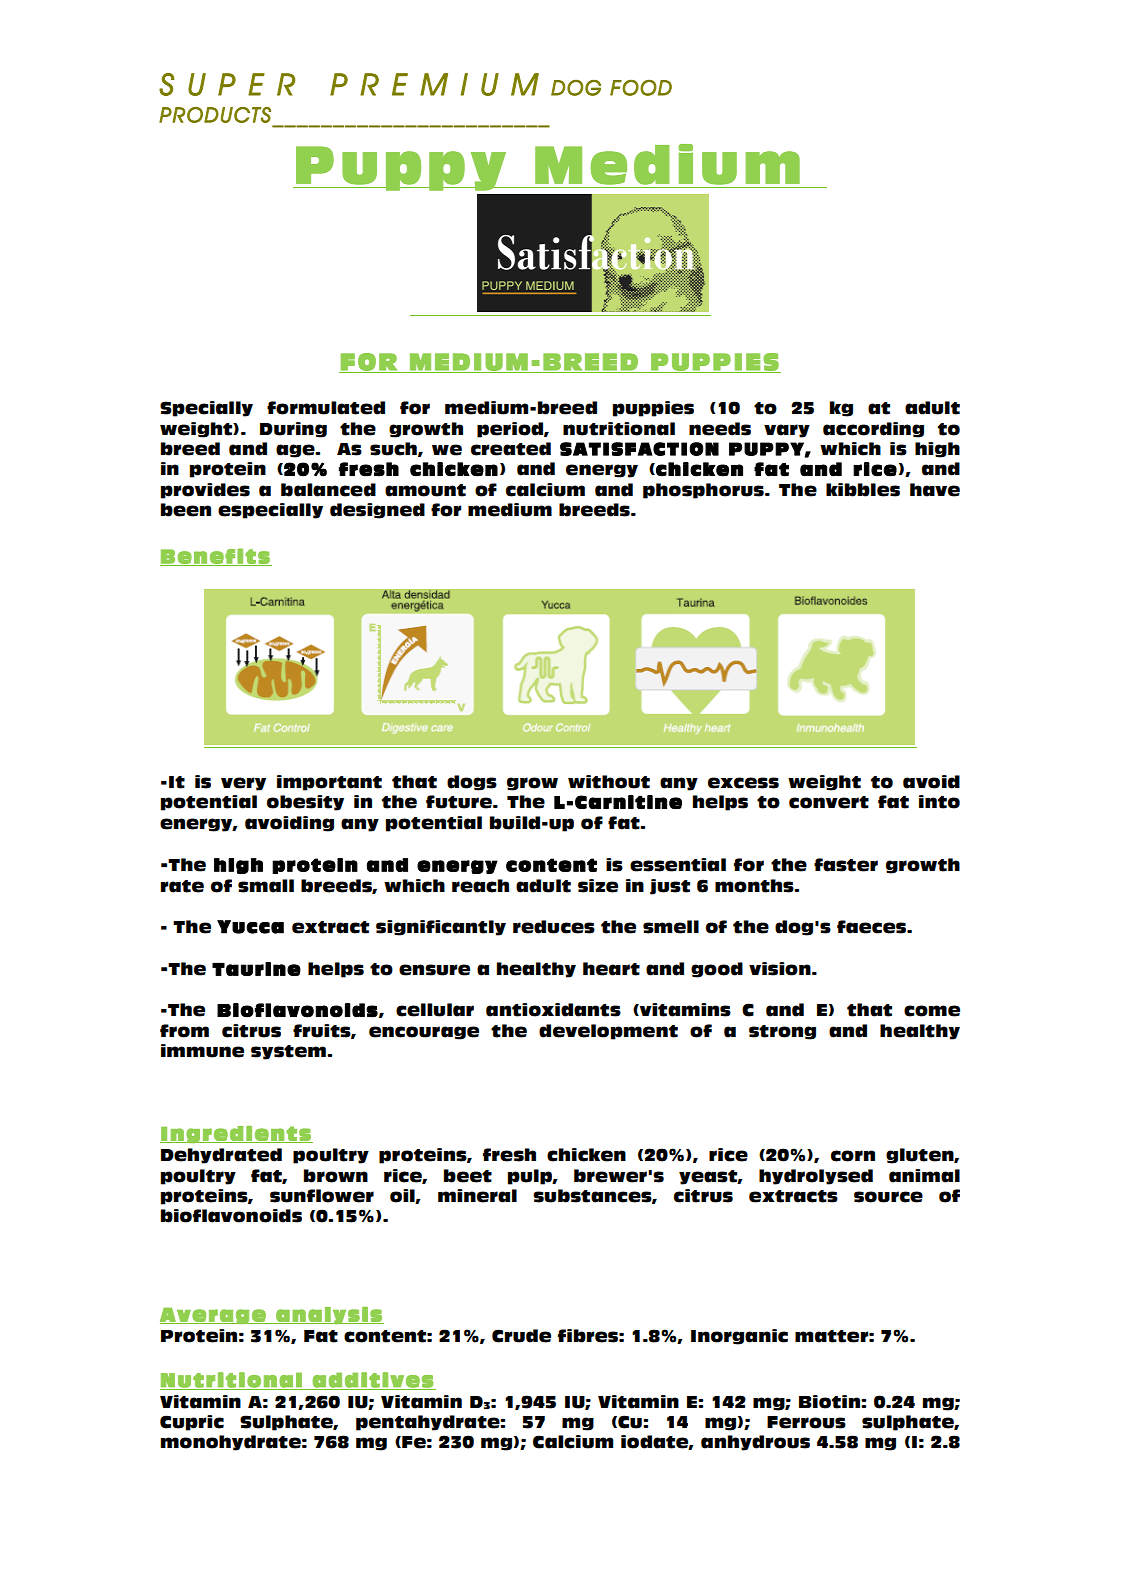 The width and height of the screenshot is (1121, 1587). What do you see at coordinates (641, 88) in the screenshot?
I see `FOOD` at bounding box center [641, 88].
